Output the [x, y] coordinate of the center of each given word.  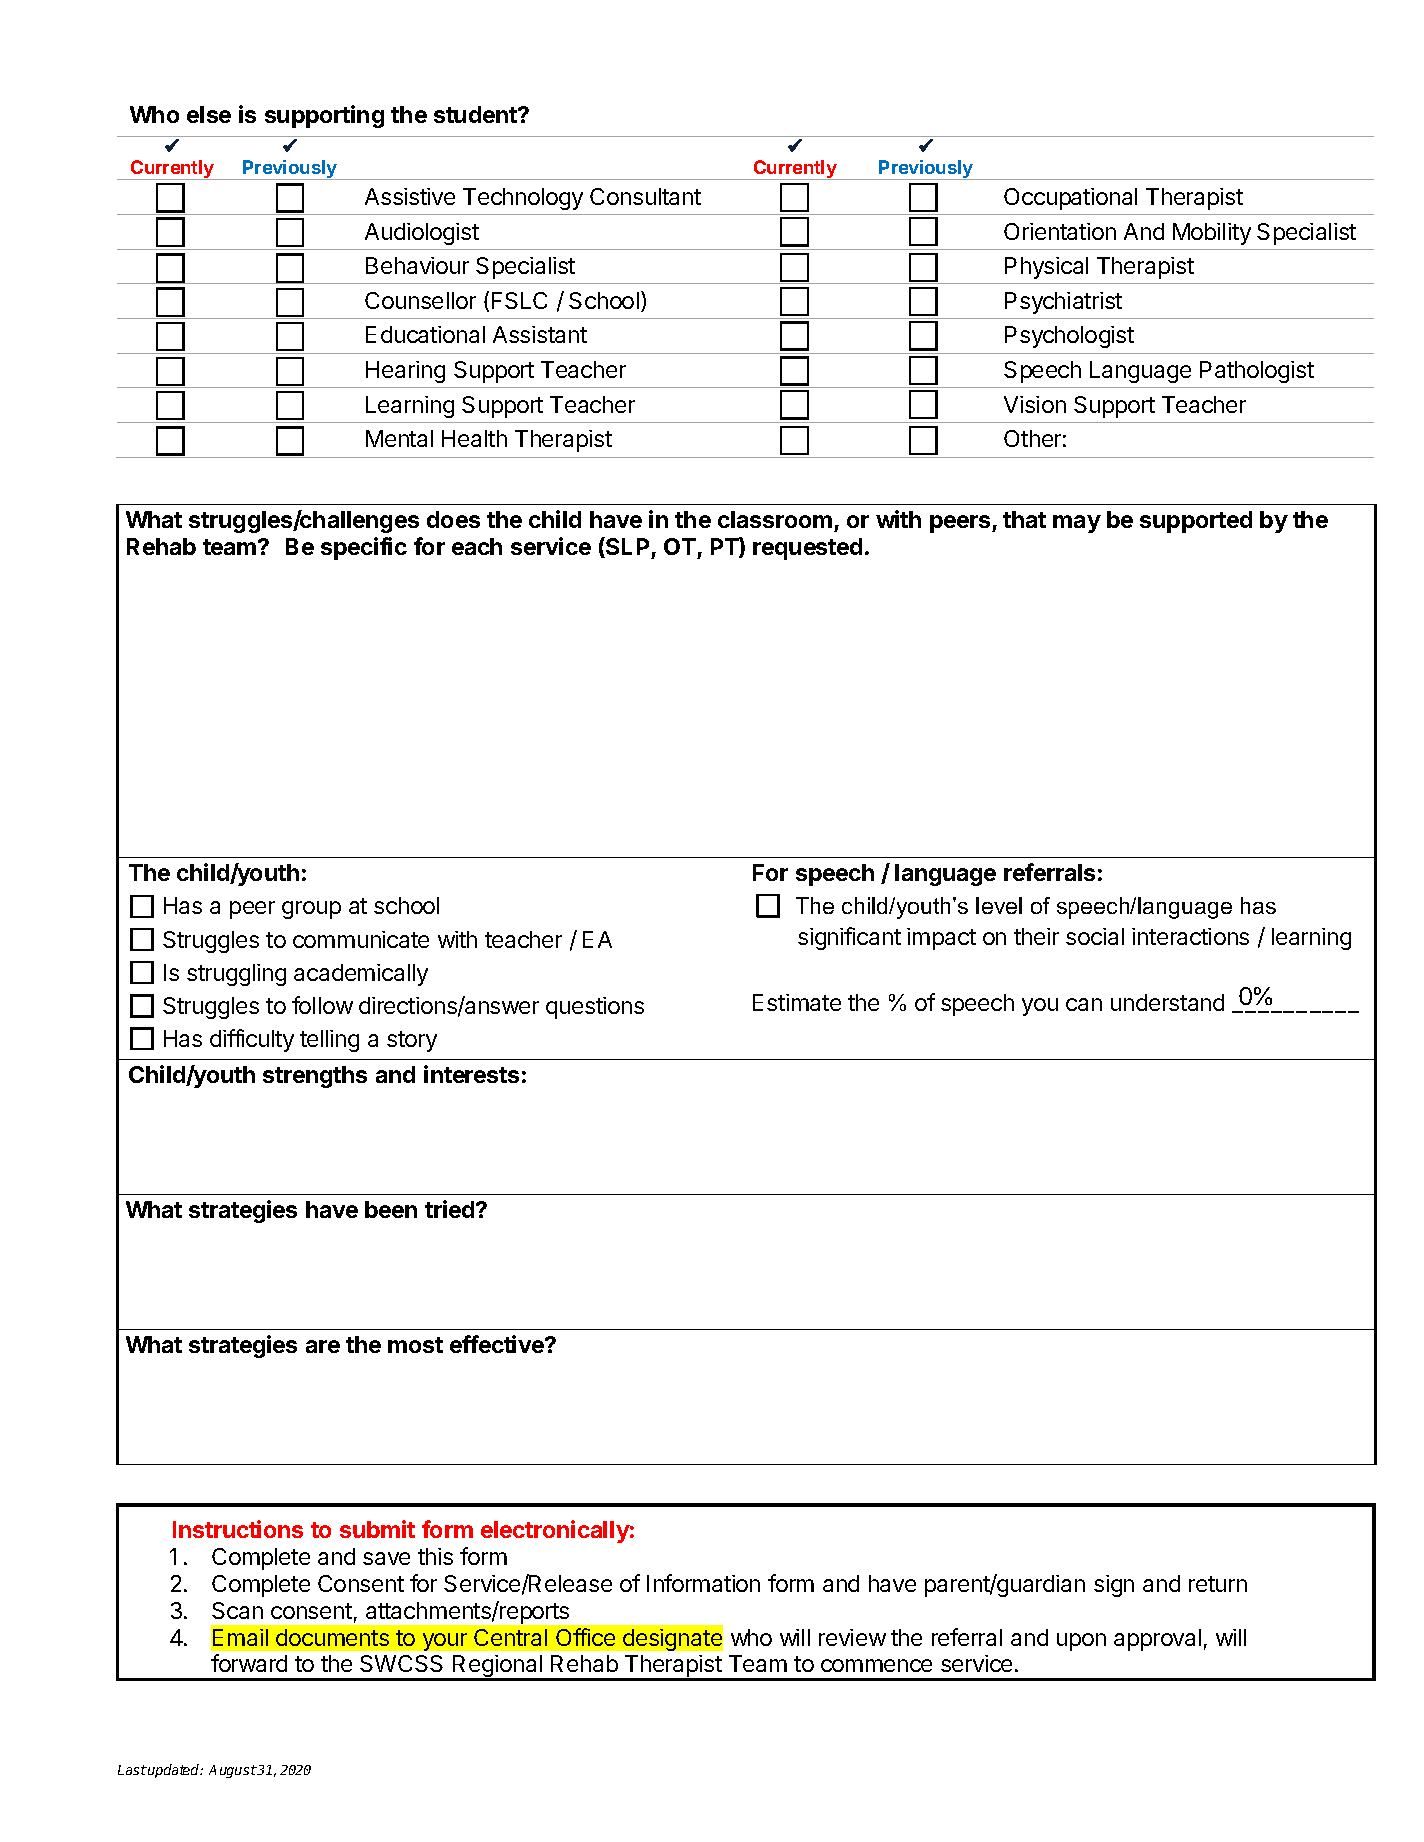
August [233, 1771]
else [209, 114]
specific [364, 548]
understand [1167, 1002]
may [1077, 524]
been [391, 1209]
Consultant [645, 196]
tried [451, 1209]
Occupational [1070, 199]
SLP [626, 547]
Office [585, 1637]
